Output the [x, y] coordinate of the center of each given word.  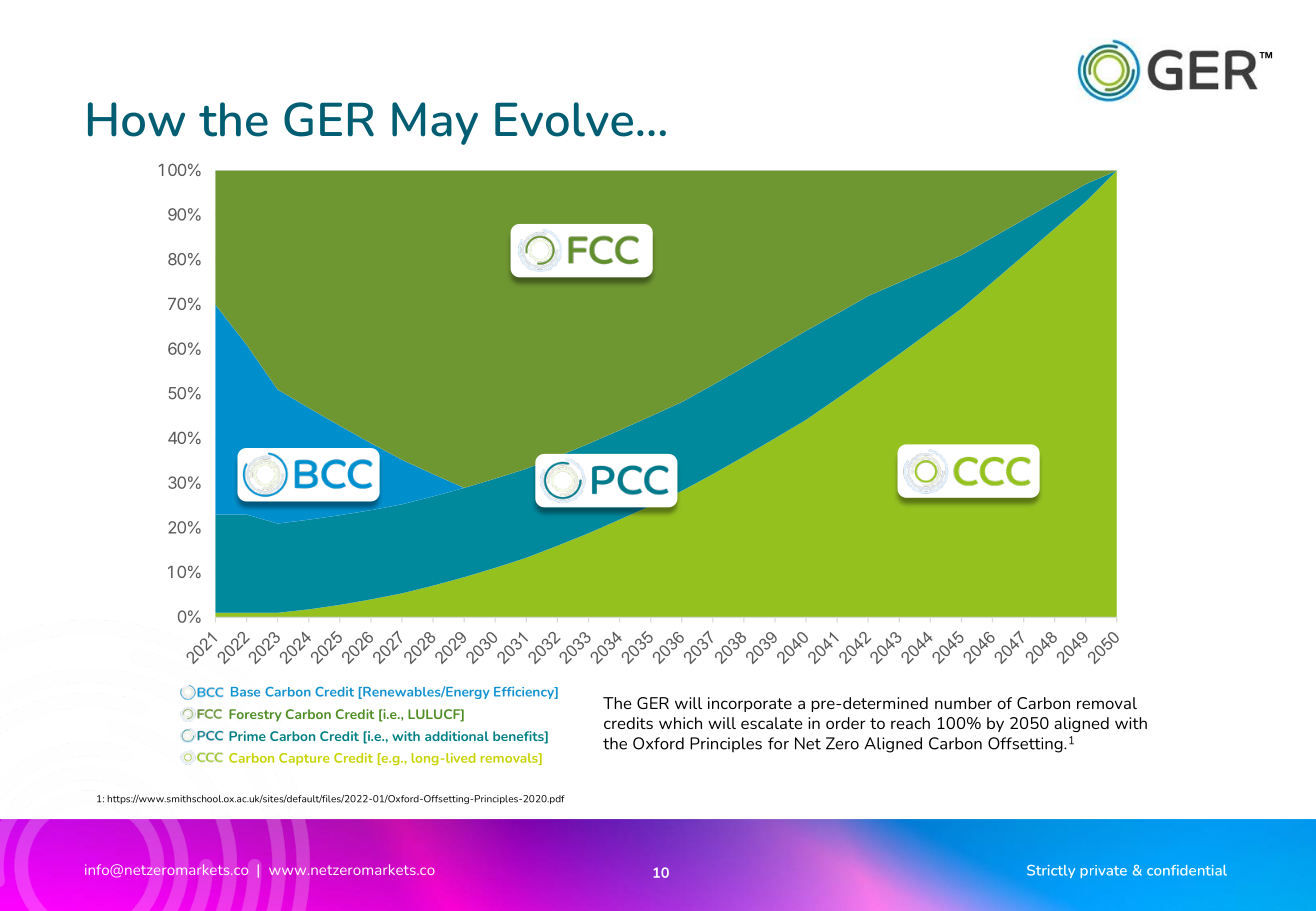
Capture [304, 759]
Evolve [564, 119]
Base [245, 692]
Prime [247, 736]
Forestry [255, 715]
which [680, 723]
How [136, 119]
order [846, 723]
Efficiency [525, 693]
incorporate [750, 704]
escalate [772, 723]
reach [910, 723]
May [435, 123]
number [963, 703]
